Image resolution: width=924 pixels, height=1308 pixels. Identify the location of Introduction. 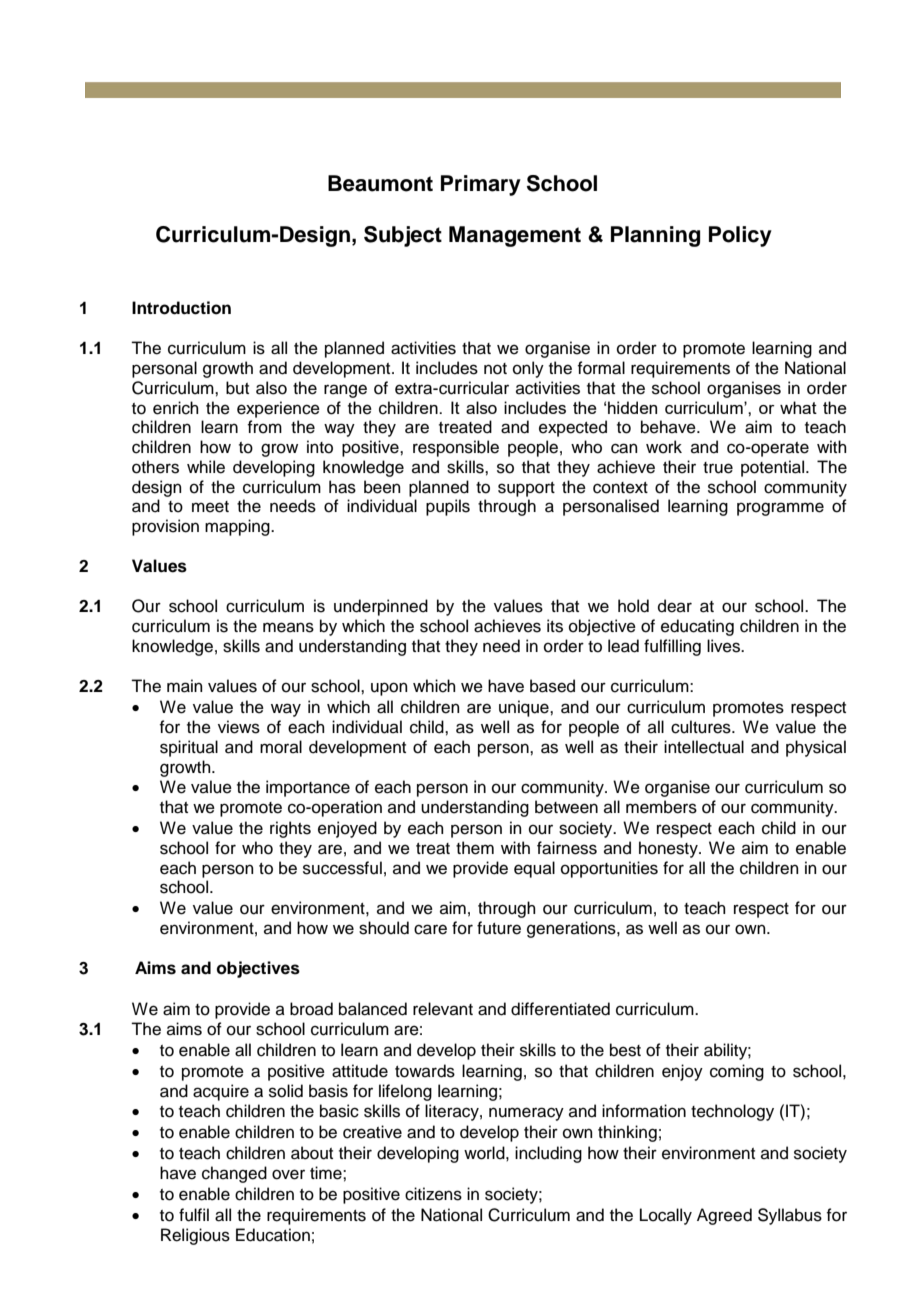
(181, 308).
